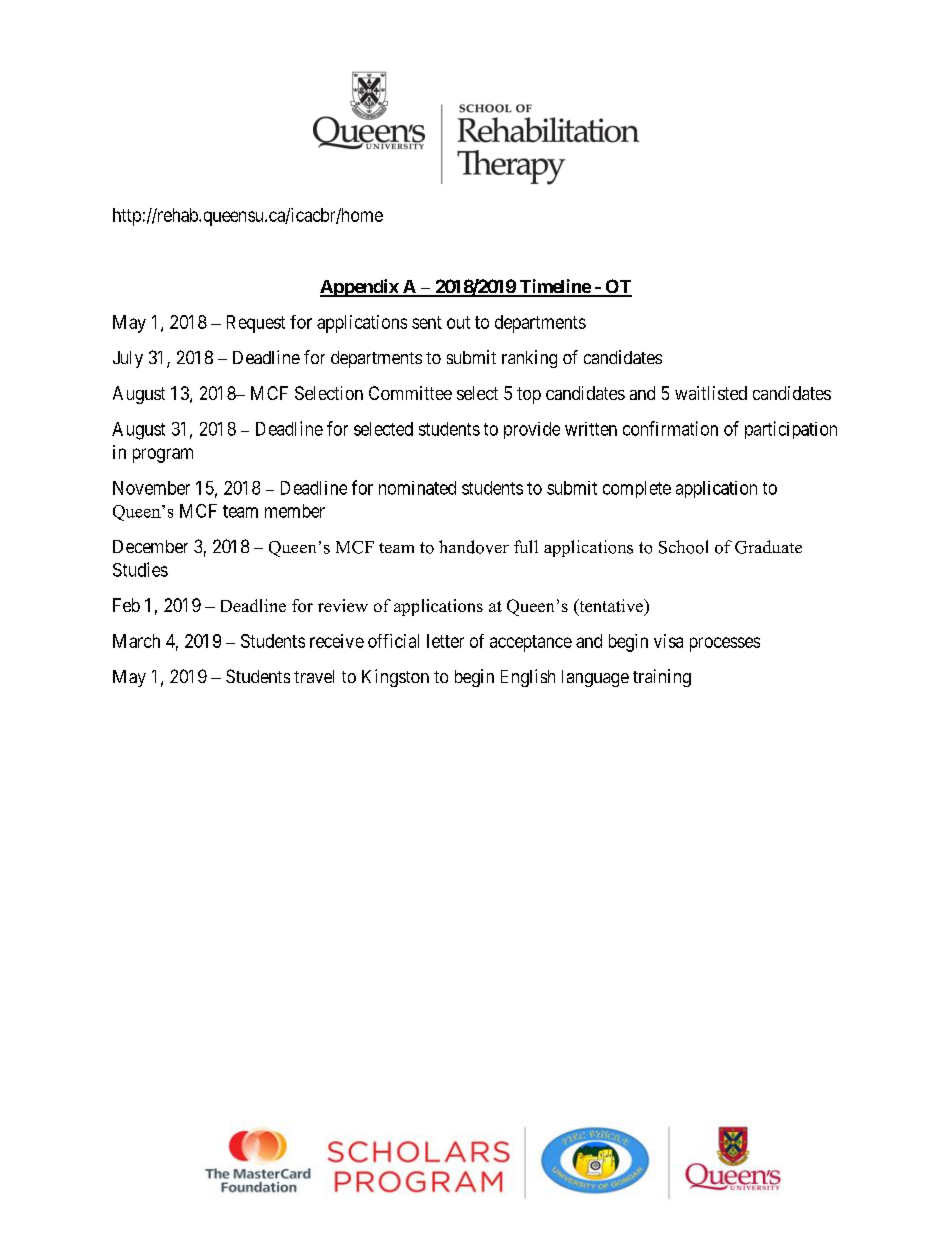 Image resolution: width=952 pixels, height=1233 pixels. I want to click on out, so click(458, 322).
